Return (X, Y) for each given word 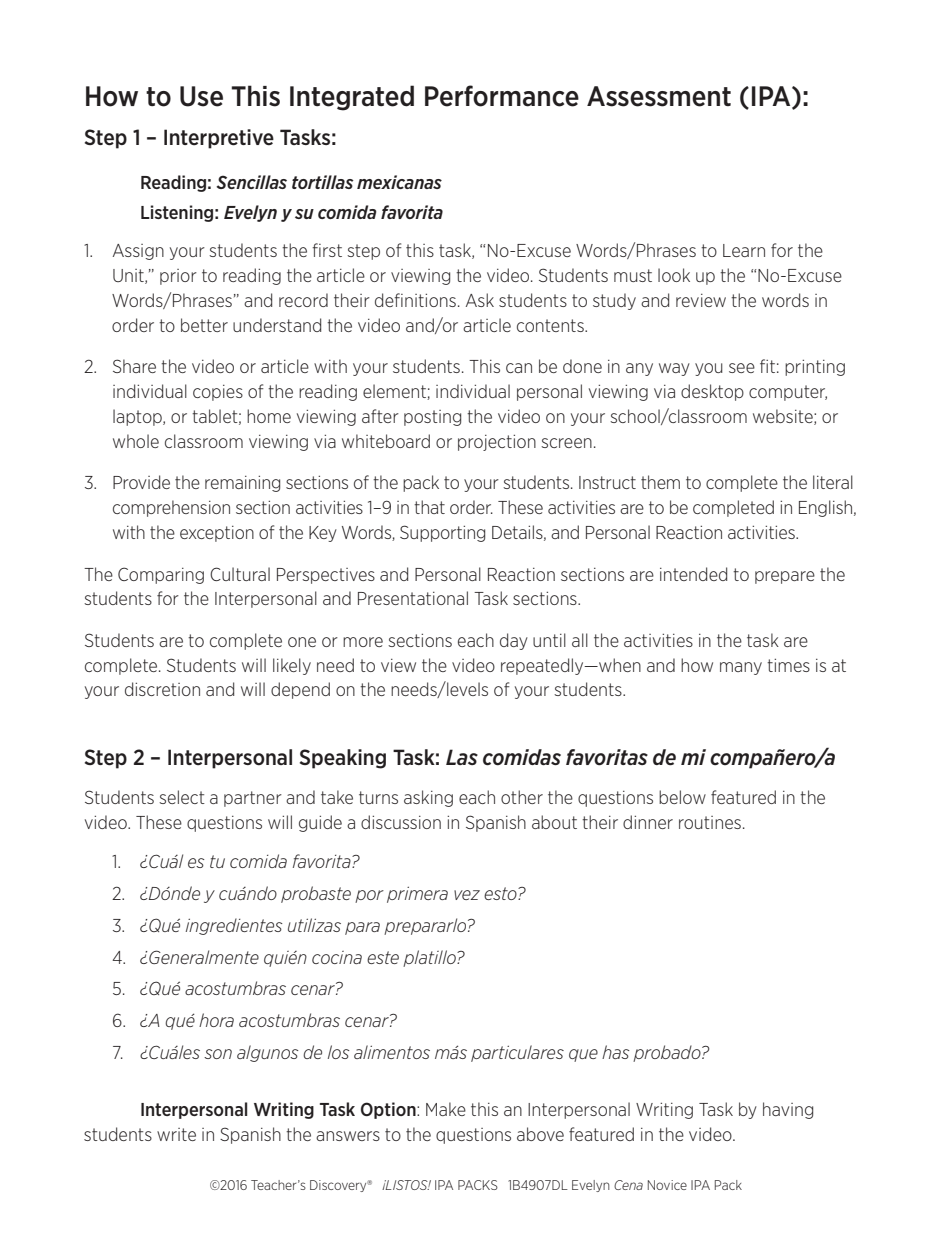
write (176, 1134)
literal (833, 482)
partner (253, 799)
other (522, 797)
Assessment (659, 96)
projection (497, 443)
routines (710, 822)
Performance (502, 96)
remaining (242, 484)
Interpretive (219, 139)
